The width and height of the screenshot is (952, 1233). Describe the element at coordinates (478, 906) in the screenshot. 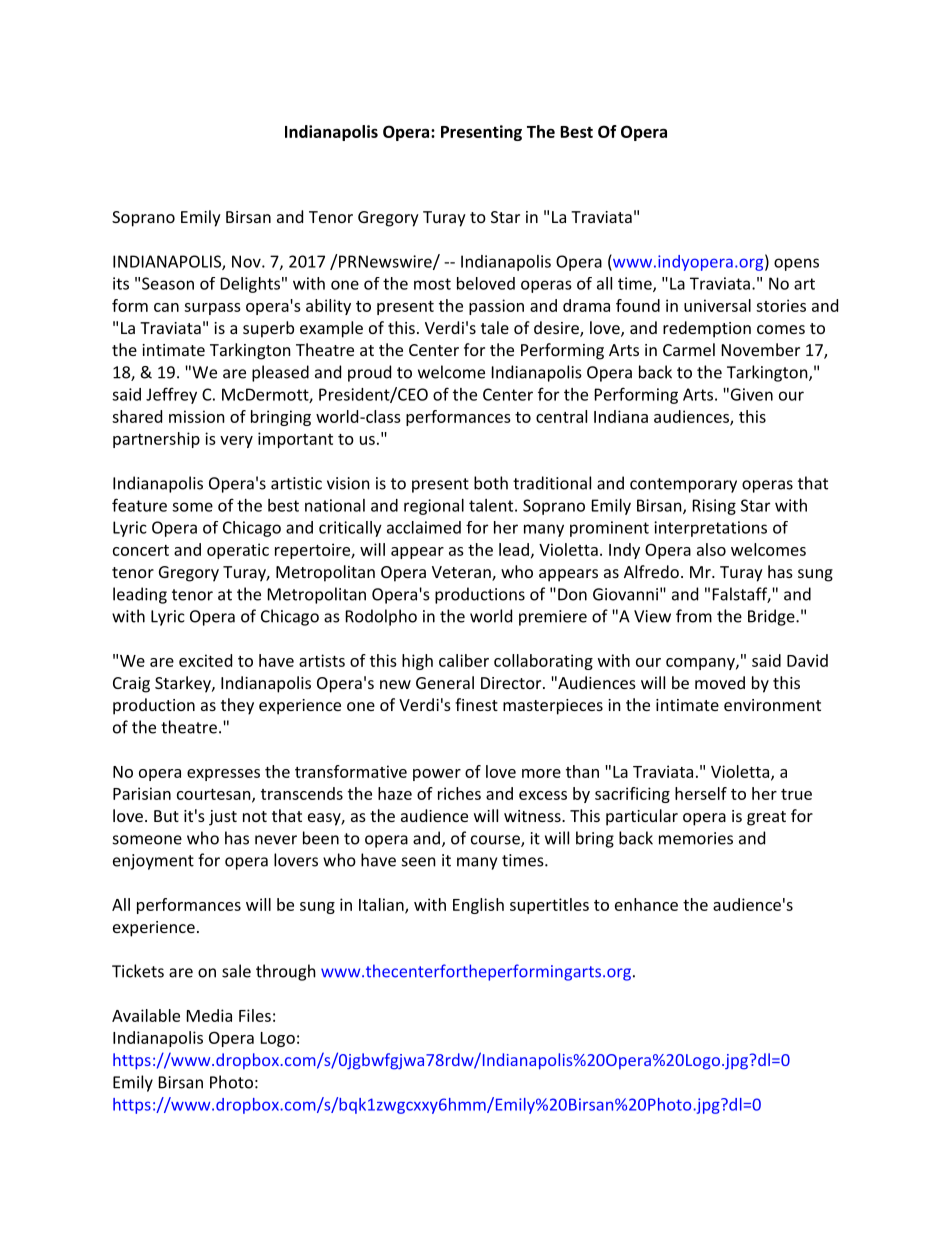

I see `English` at that location.
